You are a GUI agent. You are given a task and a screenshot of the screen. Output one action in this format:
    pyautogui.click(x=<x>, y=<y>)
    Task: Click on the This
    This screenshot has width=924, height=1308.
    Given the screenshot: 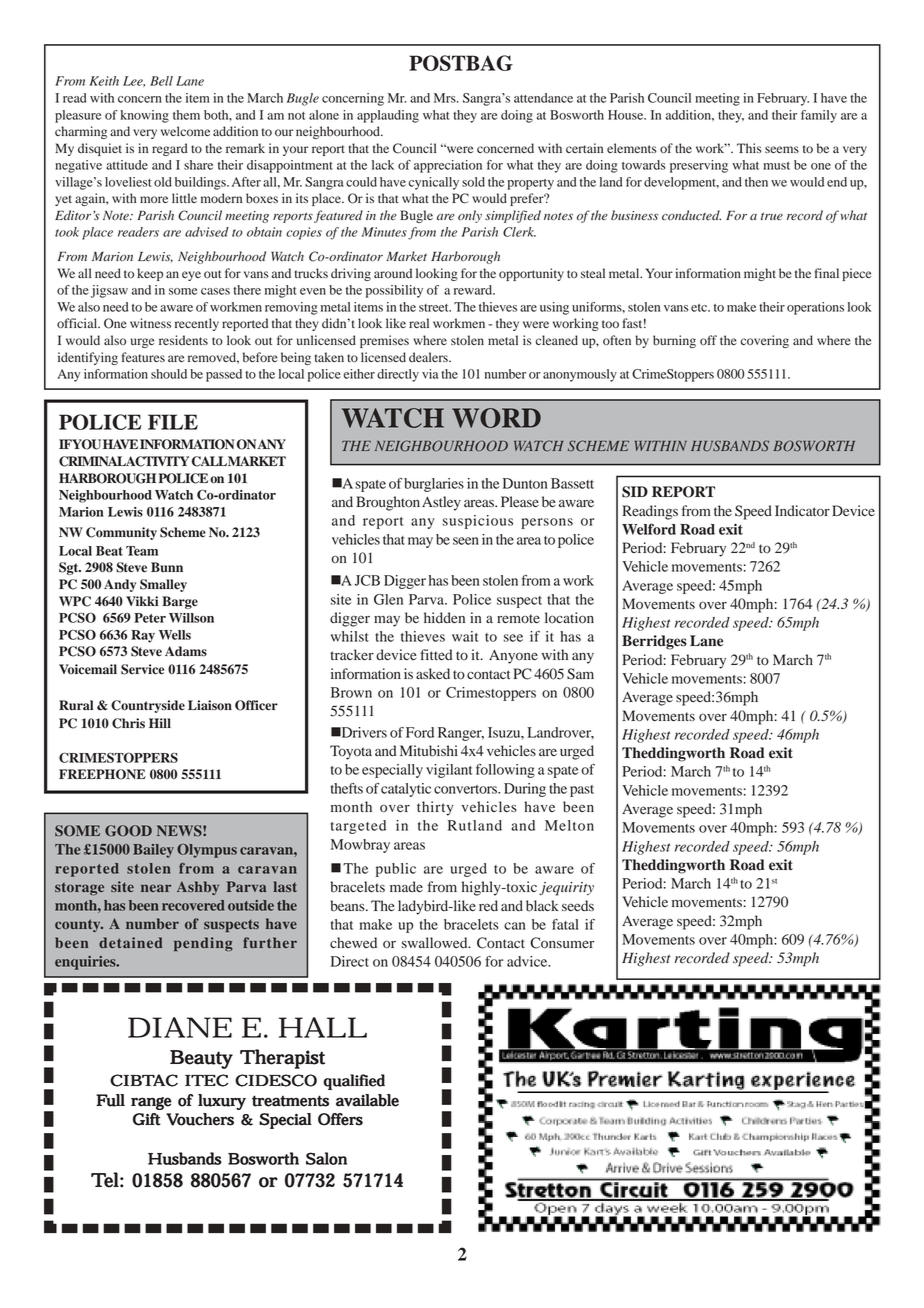 What is the action you would take?
    pyautogui.click(x=749, y=148)
